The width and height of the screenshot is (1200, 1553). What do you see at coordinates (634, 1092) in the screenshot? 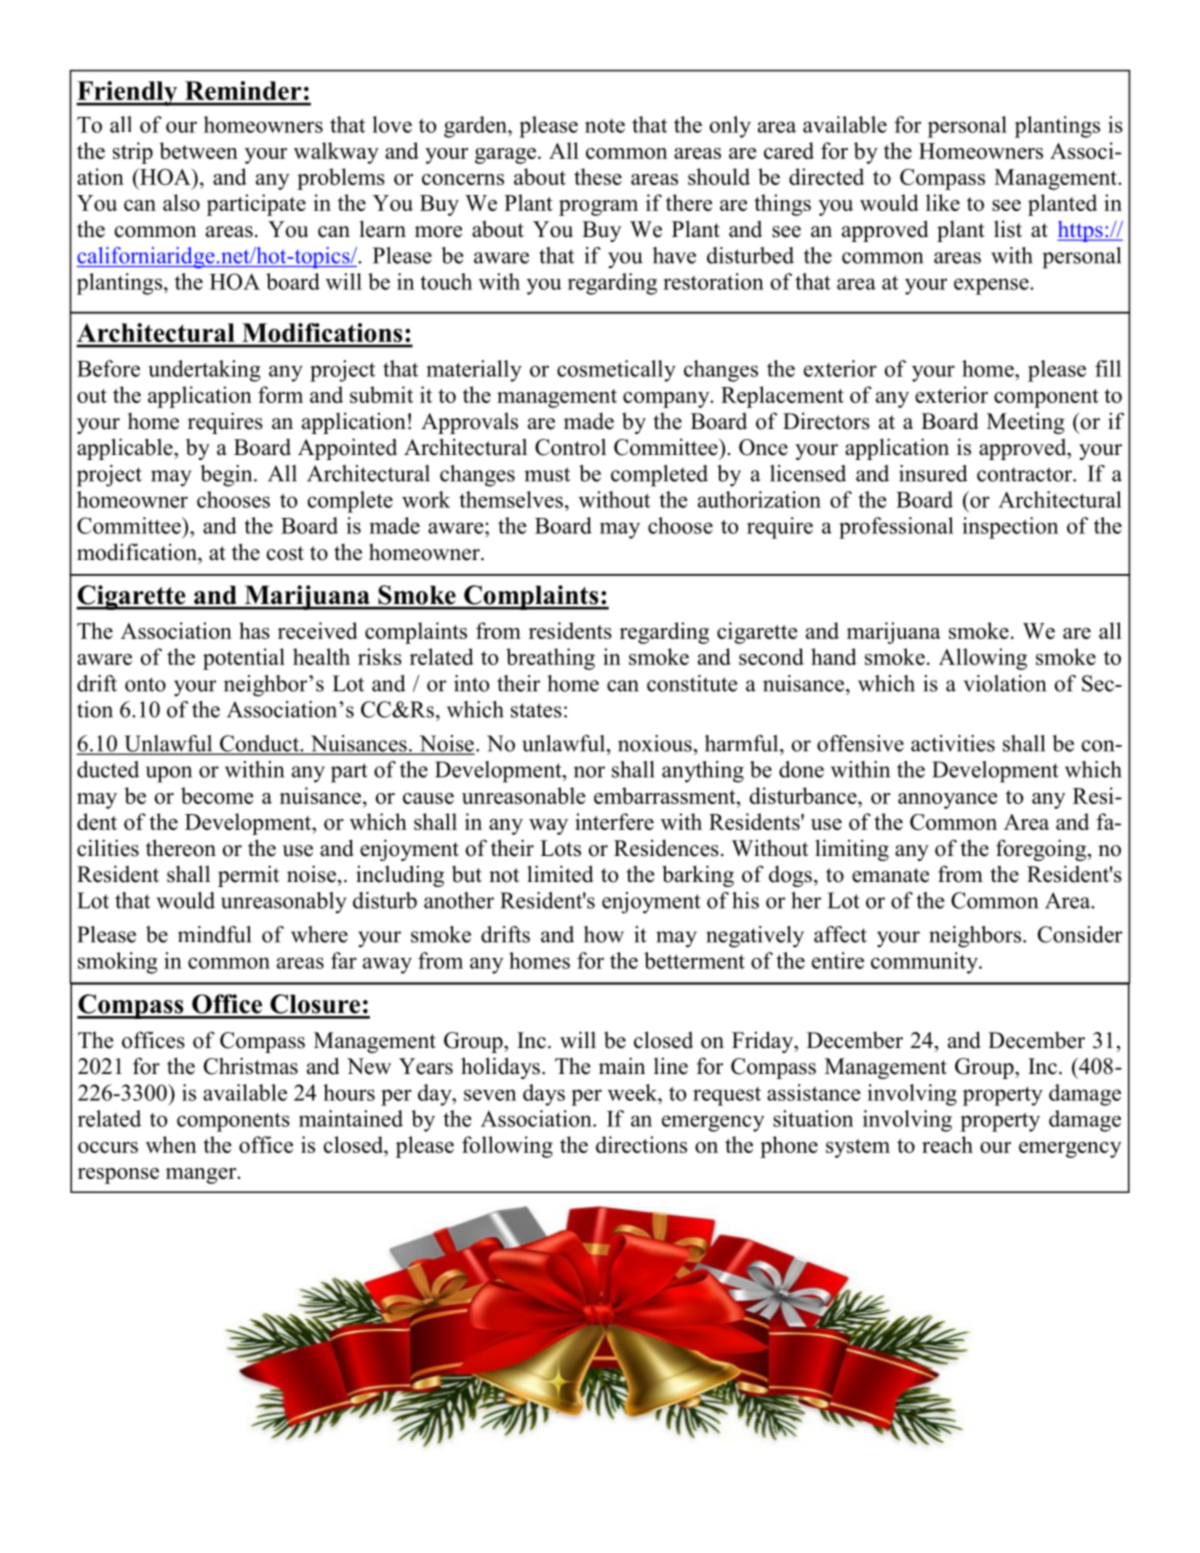
I see `week` at bounding box center [634, 1092].
